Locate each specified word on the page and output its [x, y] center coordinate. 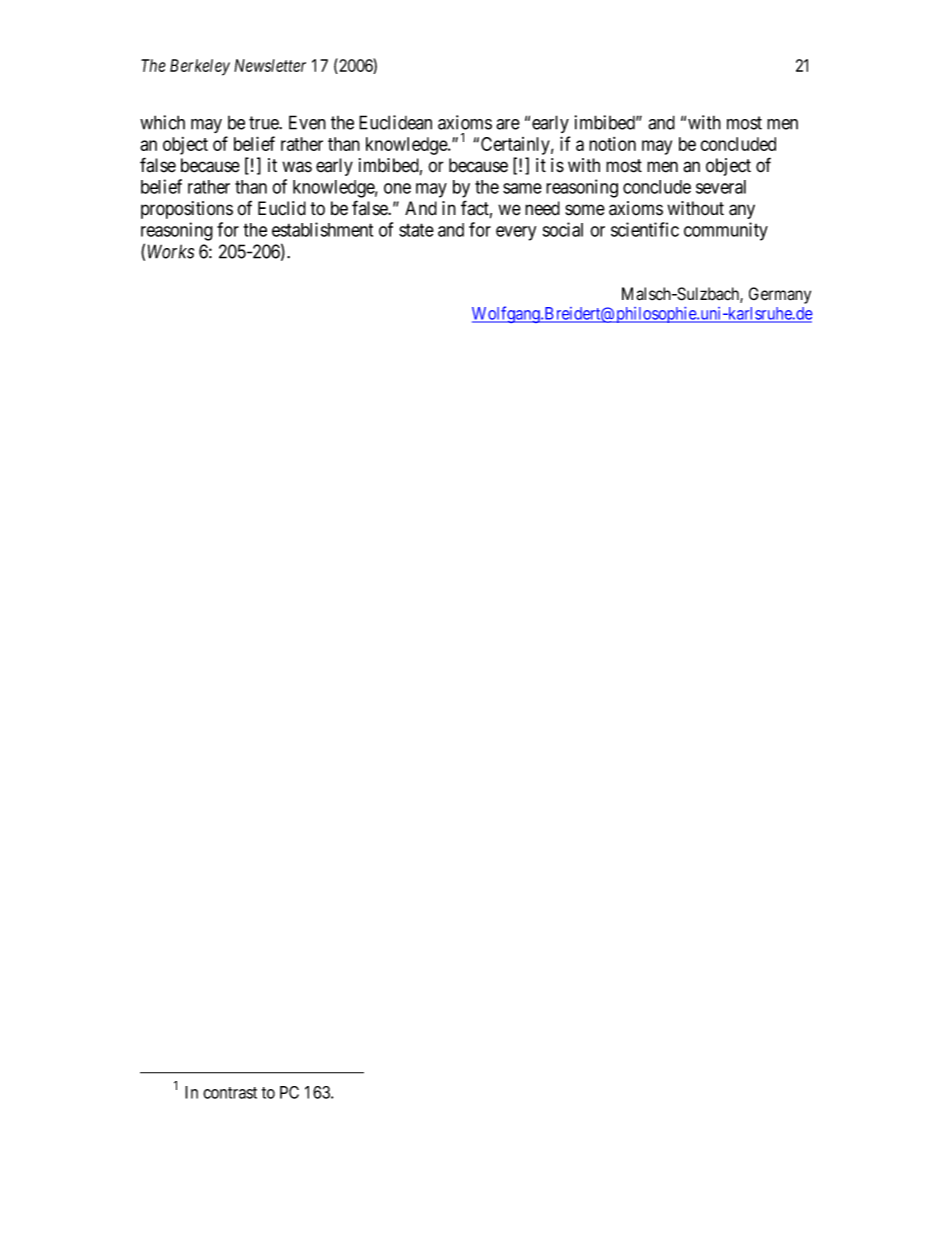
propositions [187, 210]
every [516, 233]
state [416, 230]
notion [612, 144]
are [508, 124]
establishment [322, 229]
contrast [230, 1093]
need [542, 208]
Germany [780, 295]
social [563, 229]
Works [171, 251]
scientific [645, 229]
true [264, 123]
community [726, 231]
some [585, 210]
